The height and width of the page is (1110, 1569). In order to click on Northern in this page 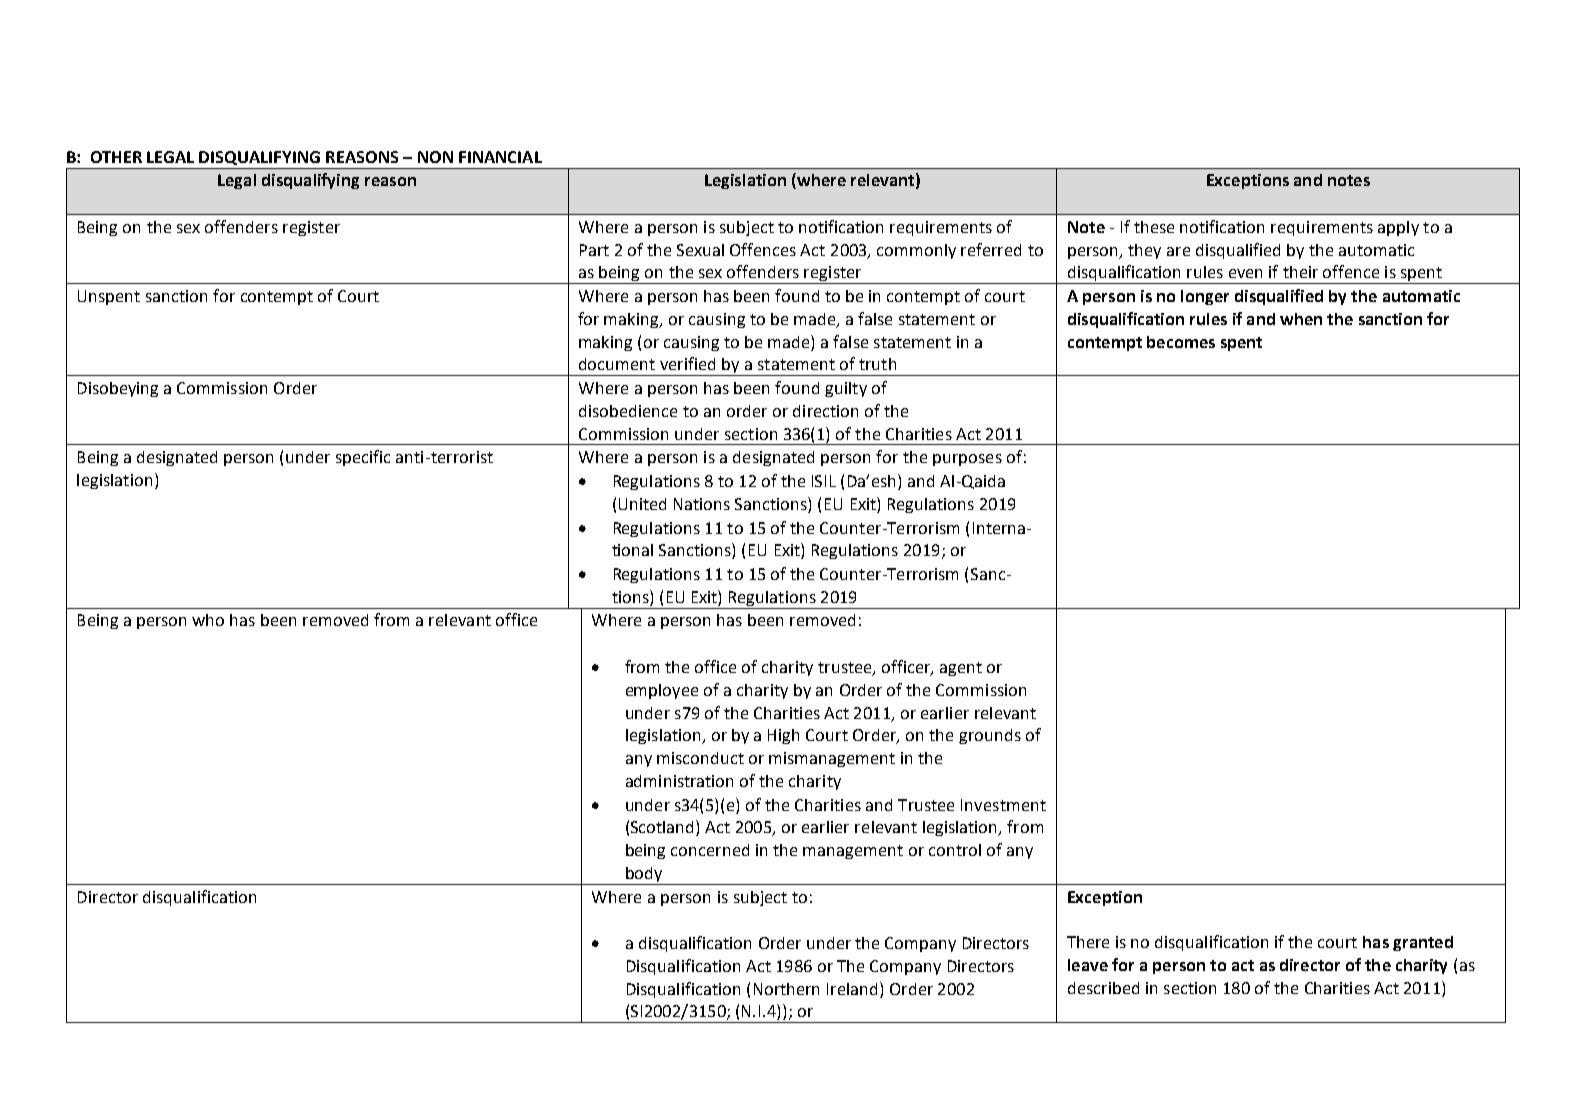, I will do `click(786, 989)`.
